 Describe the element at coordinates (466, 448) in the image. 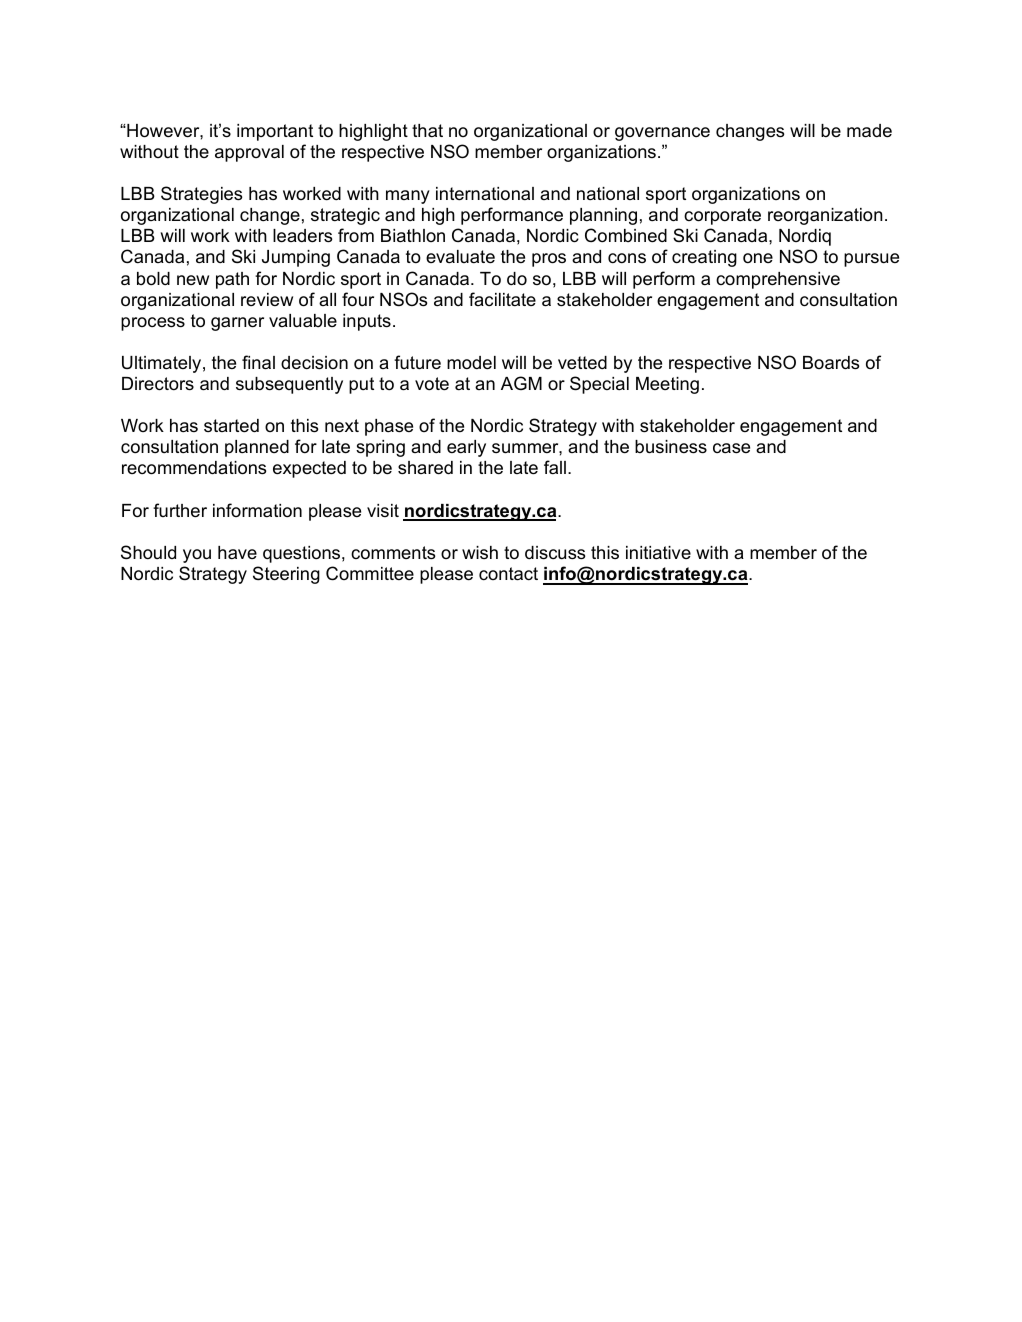

I see `early` at that location.
